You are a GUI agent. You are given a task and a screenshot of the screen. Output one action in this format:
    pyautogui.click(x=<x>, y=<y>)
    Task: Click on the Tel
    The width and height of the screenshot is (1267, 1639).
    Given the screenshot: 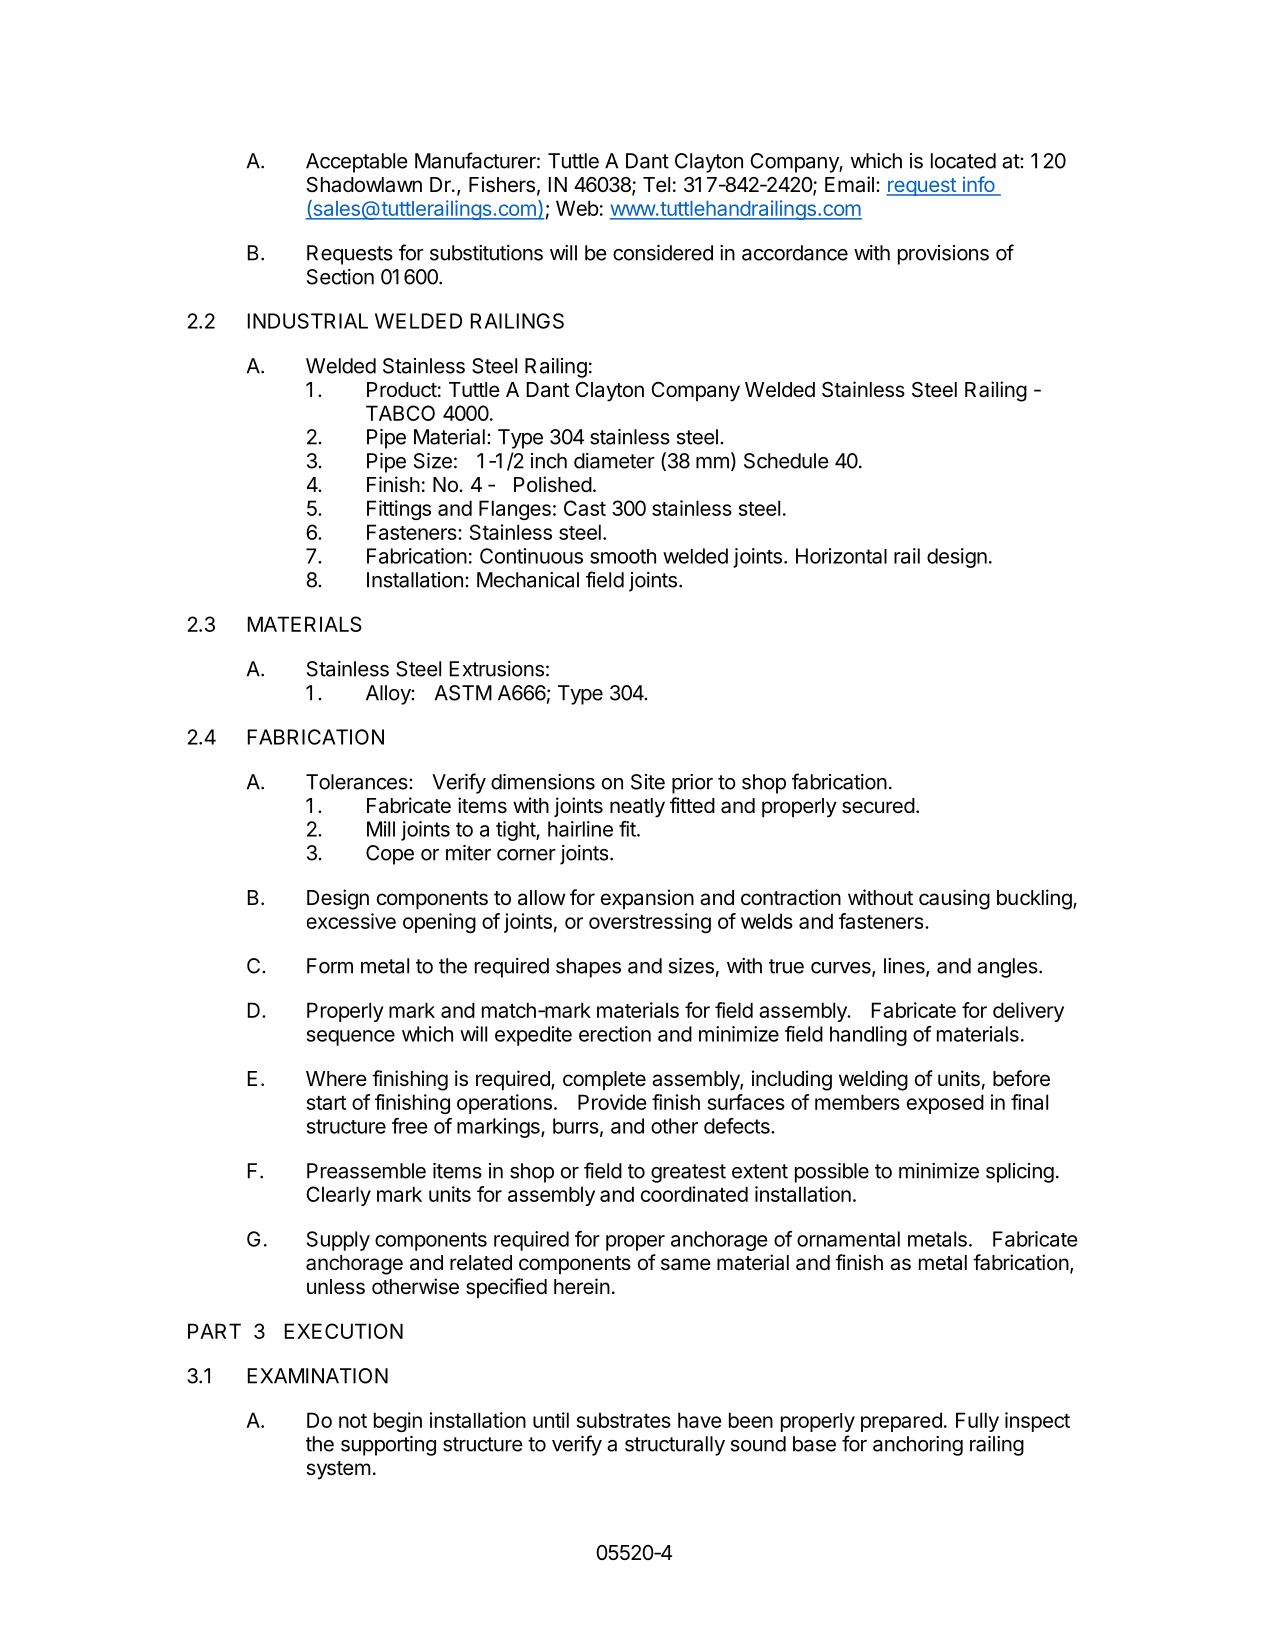 What is the action you would take?
    pyautogui.click(x=656, y=185)
